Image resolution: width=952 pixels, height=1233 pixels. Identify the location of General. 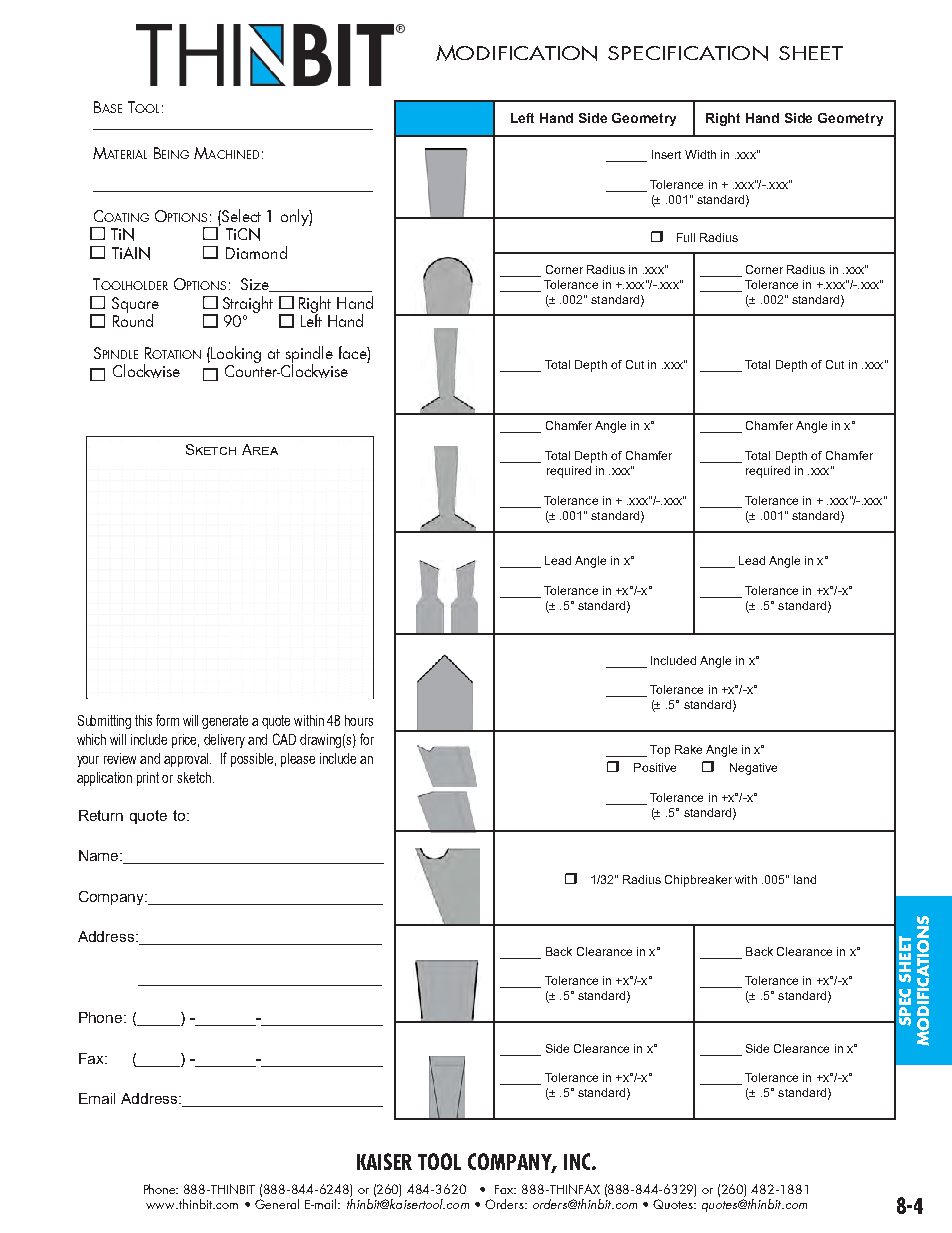
(277, 1204).
